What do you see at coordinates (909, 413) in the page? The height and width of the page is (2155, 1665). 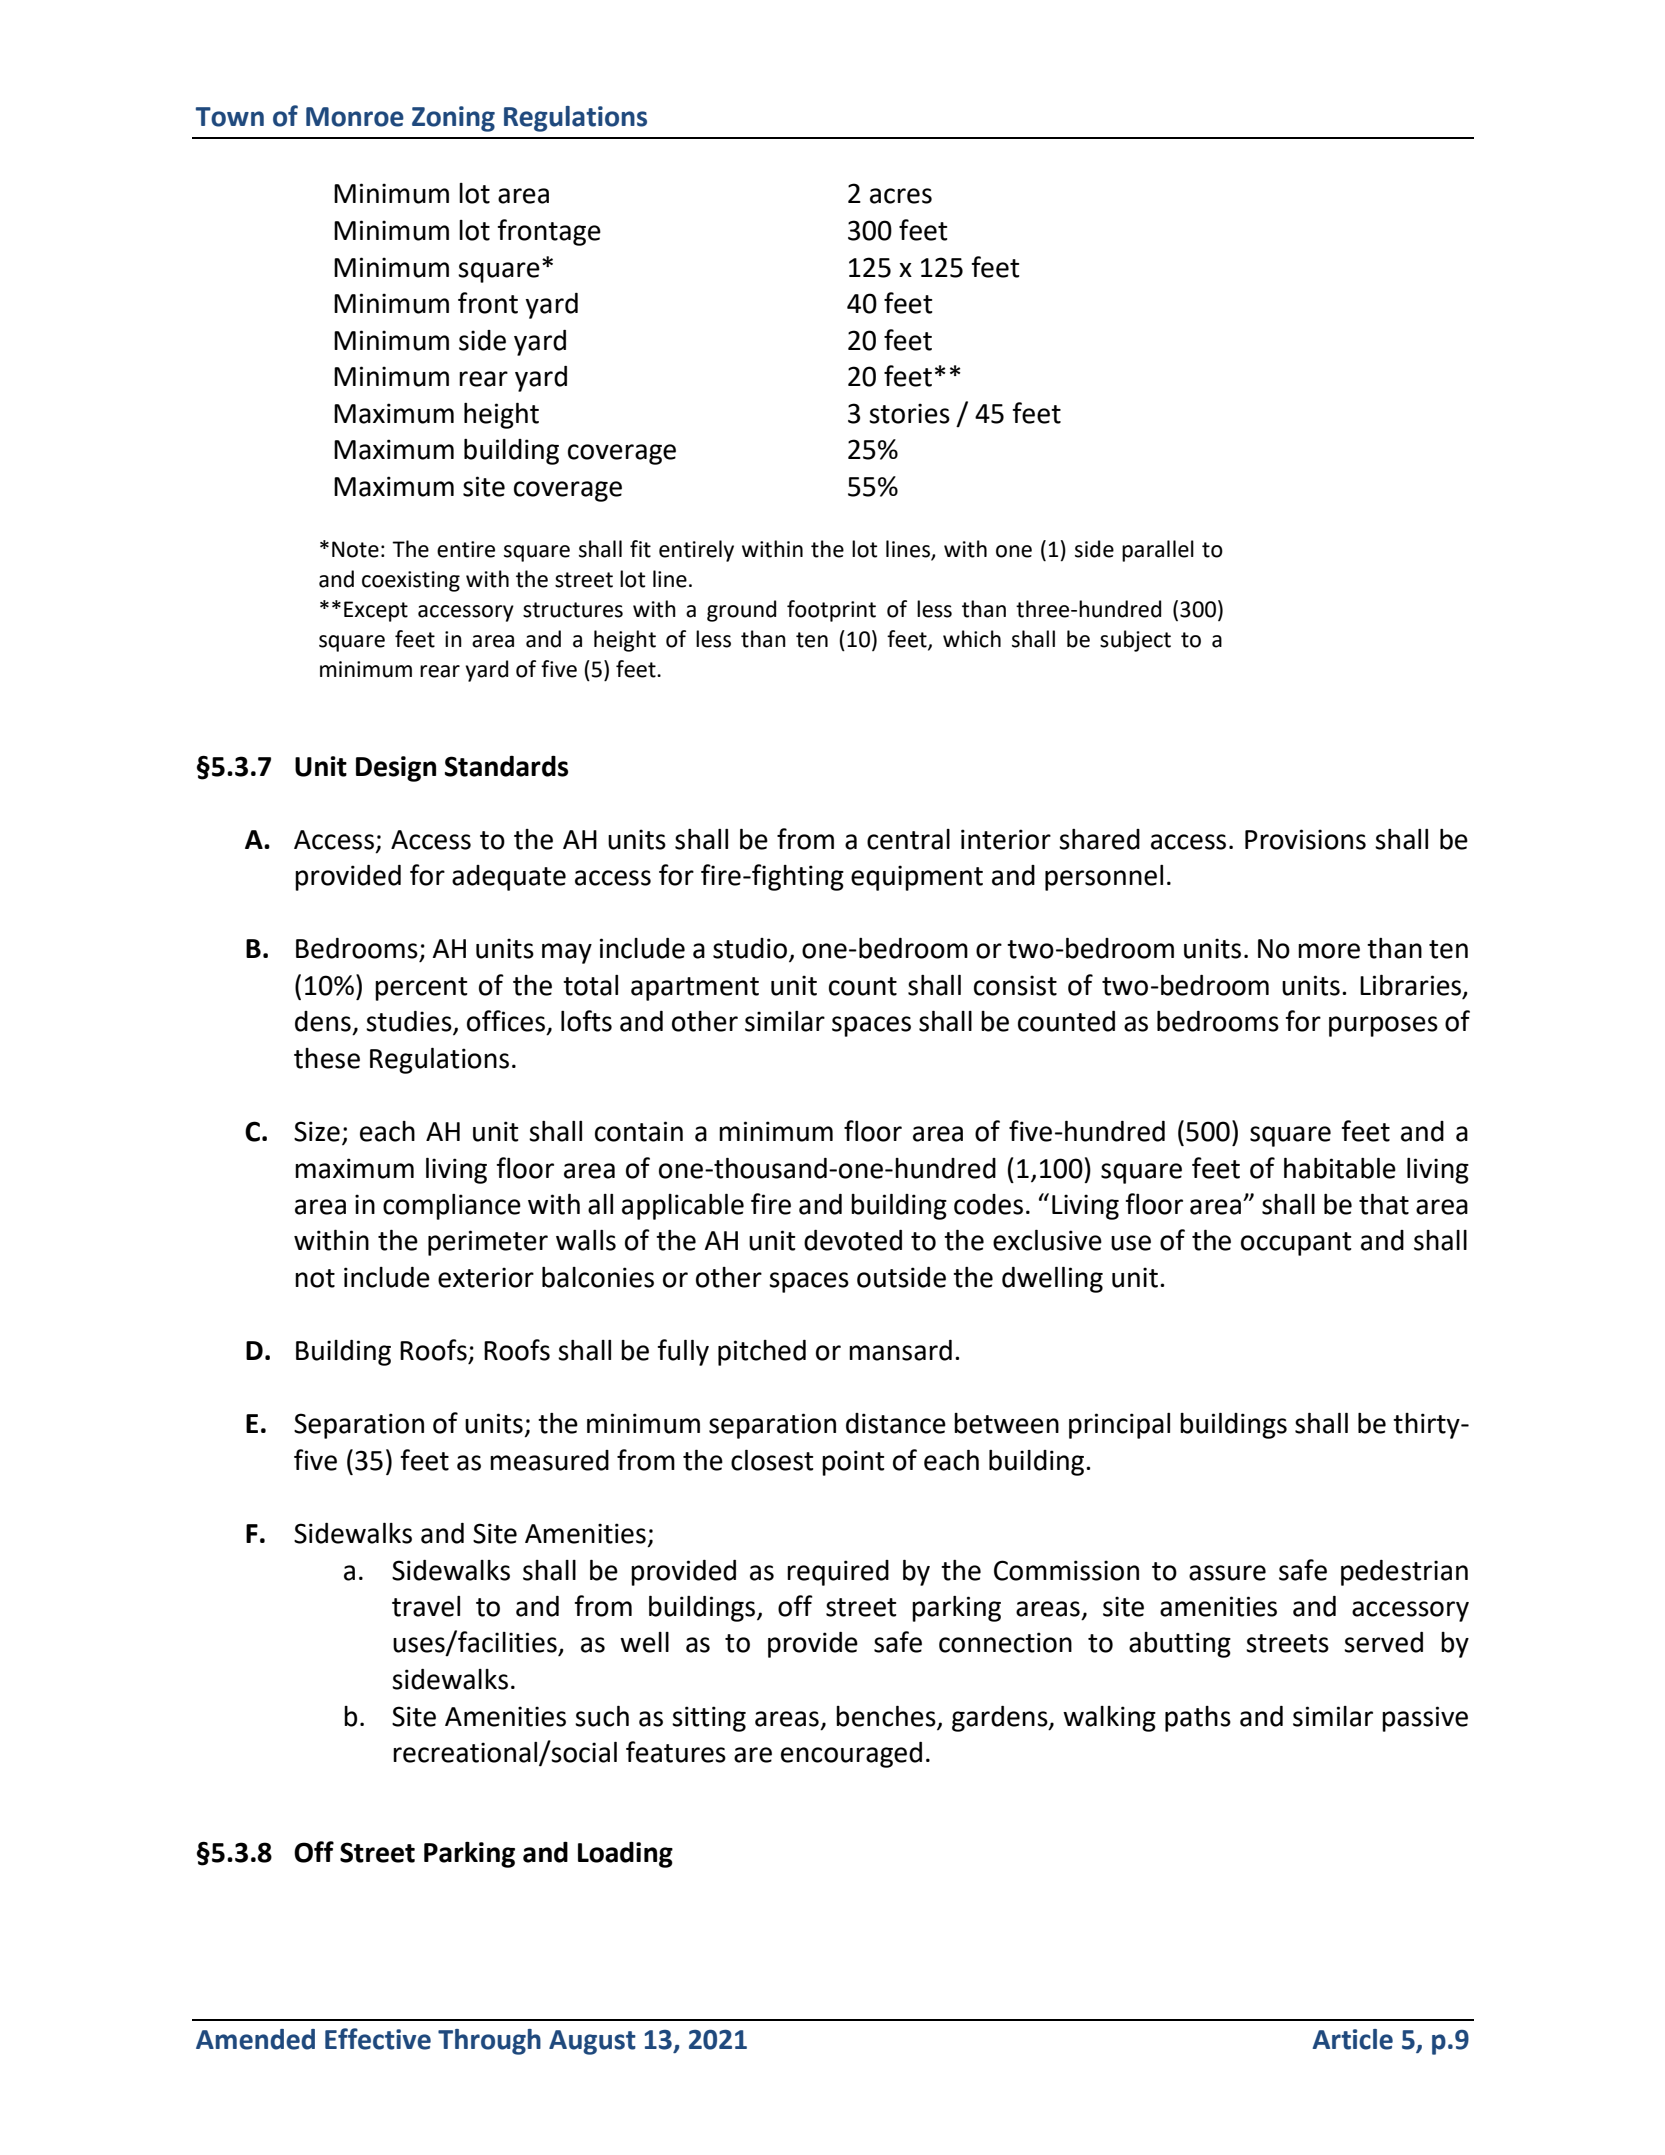 I see `stories` at bounding box center [909, 413].
